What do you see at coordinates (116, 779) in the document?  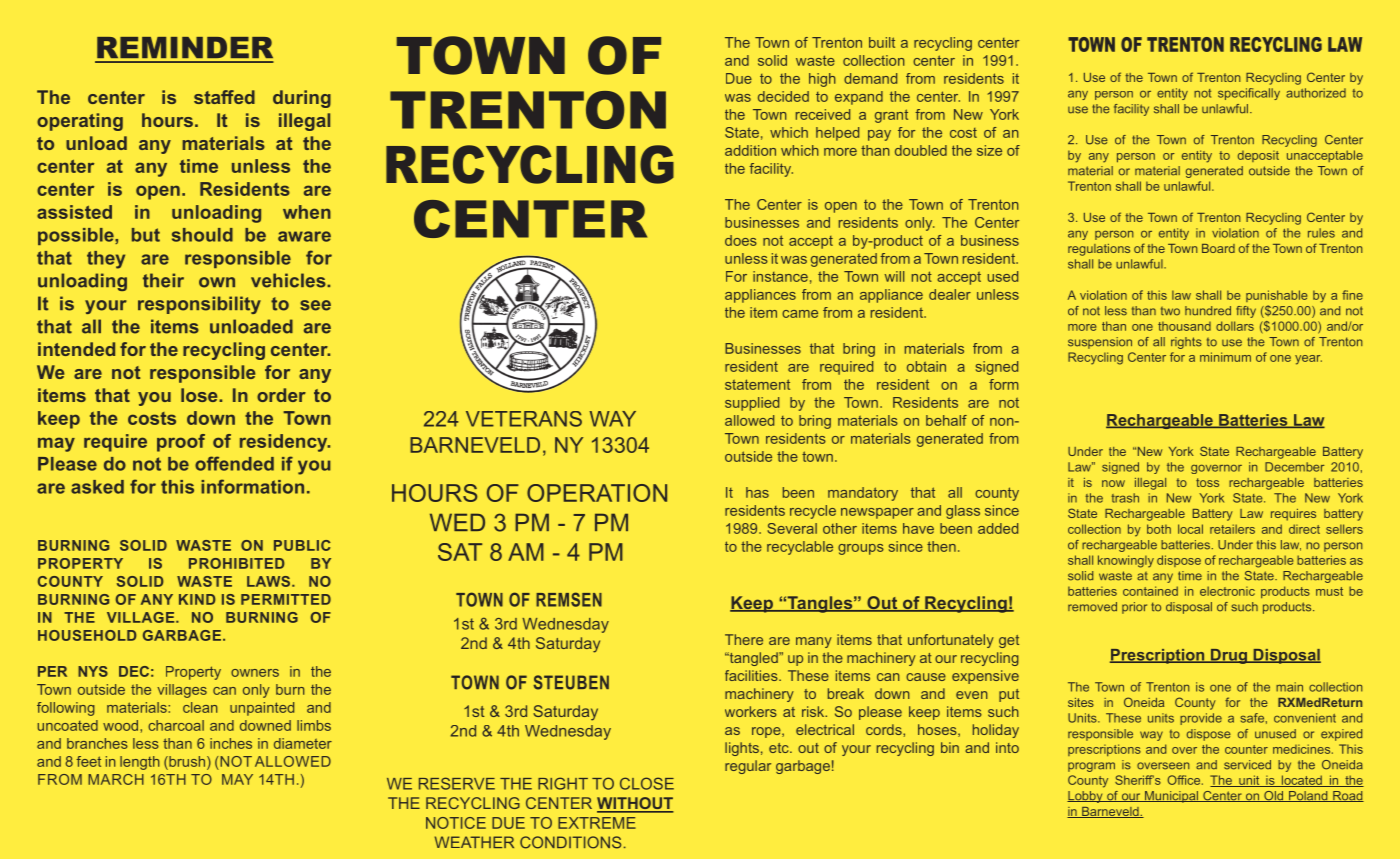 I see `MARCH` at bounding box center [116, 779].
